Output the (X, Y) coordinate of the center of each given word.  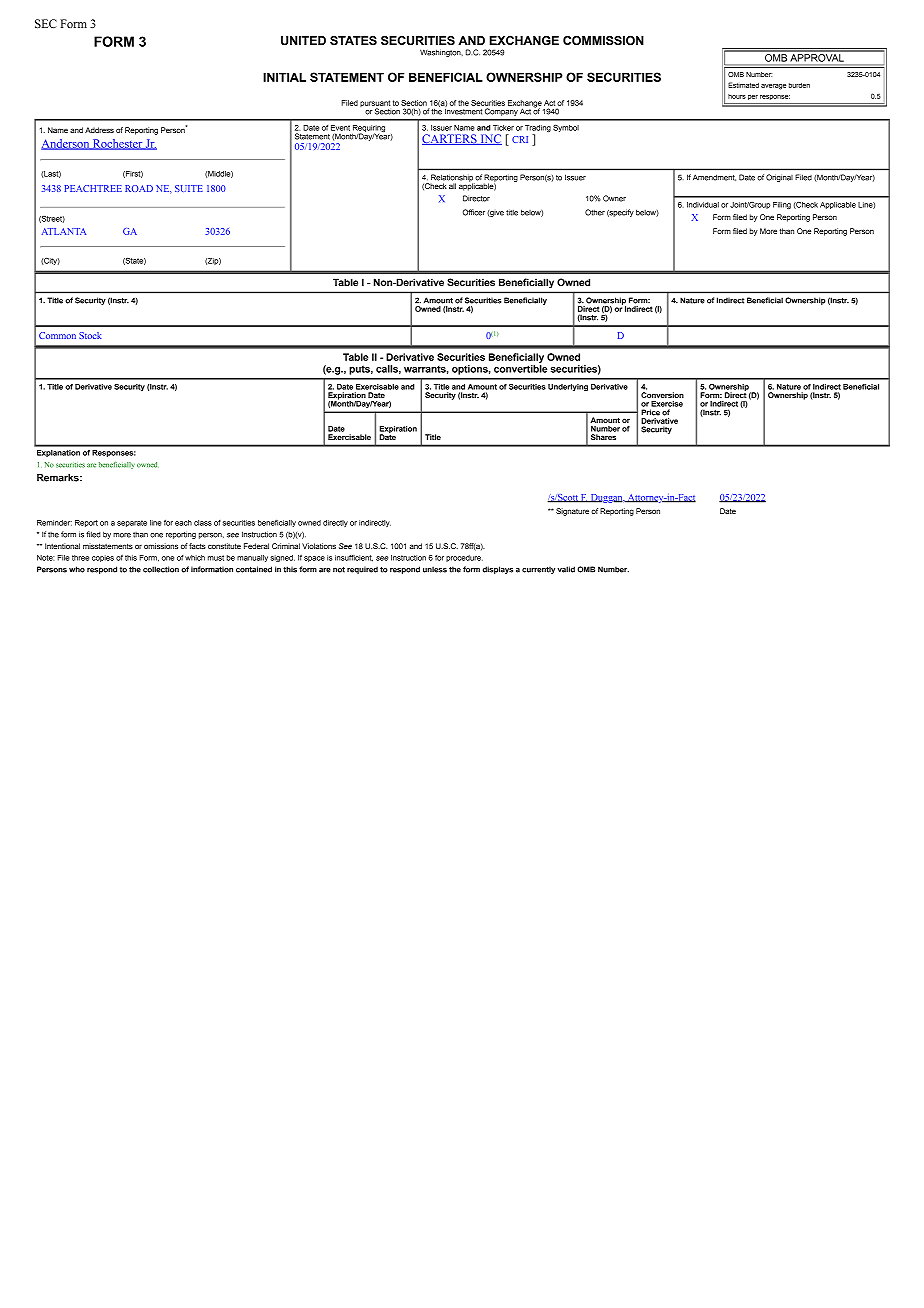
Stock (90, 335)
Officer (473, 212)
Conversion (662, 395)
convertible (520, 369)
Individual (703, 205)
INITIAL (284, 77)
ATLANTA (64, 231)
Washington (441, 53)
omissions (161, 546)
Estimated (743, 85)
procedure (464, 558)
